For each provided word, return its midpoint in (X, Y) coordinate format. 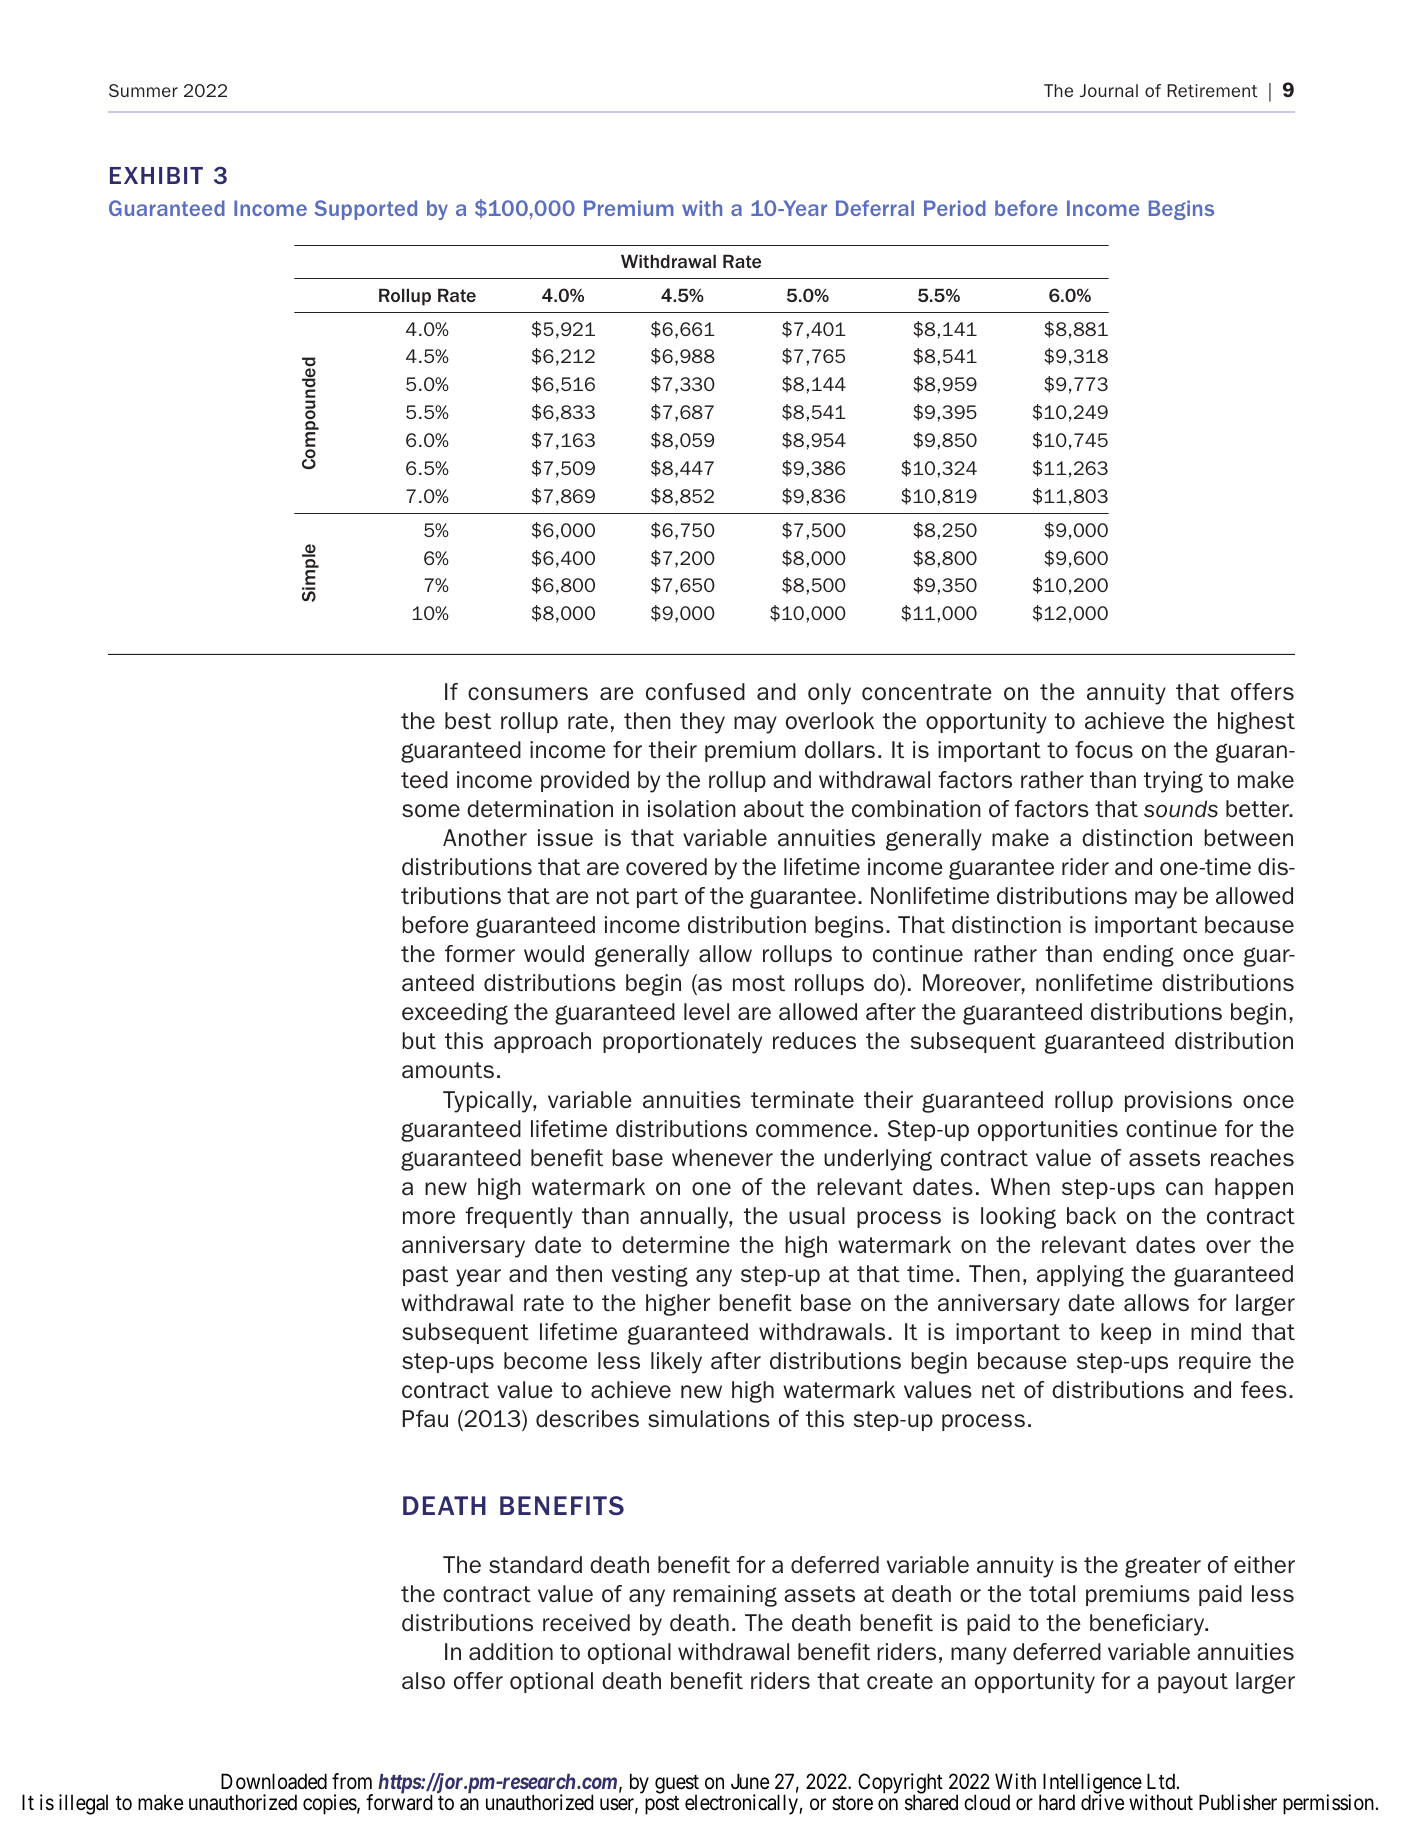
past (425, 1276)
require (1215, 1362)
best (468, 720)
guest (677, 1785)
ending (1138, 956)
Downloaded (274, 1781)
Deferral (875, 208)
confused (695, 691)
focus (1104, 749)
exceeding (455, 1014)
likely (676, 1363)
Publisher (1238, 1802)
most (759, 983)
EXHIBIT (156, 175)
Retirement (1212, 90)
